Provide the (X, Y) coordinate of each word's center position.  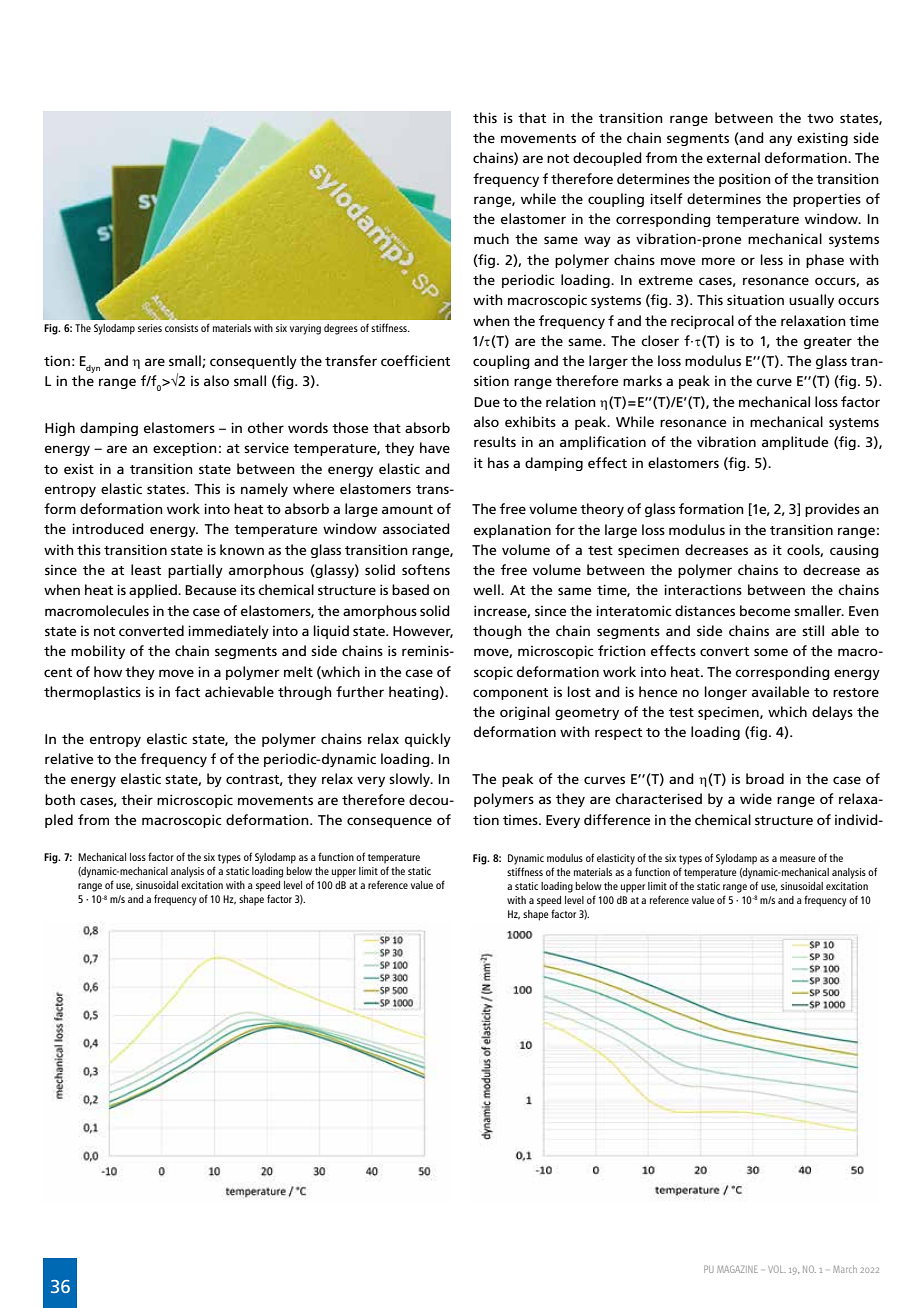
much (491, 238)
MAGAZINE (737, 1269)
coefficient (415, 360)
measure (798, 859)
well (487, 589)
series (150, 328)
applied (154, 591)
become (765, 610)
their (137, 799)
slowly (411, 780)
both (60, 799)
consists (181, 328)
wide (756, 798)
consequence (389, 822)
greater (828, 343)
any (780, 140)
